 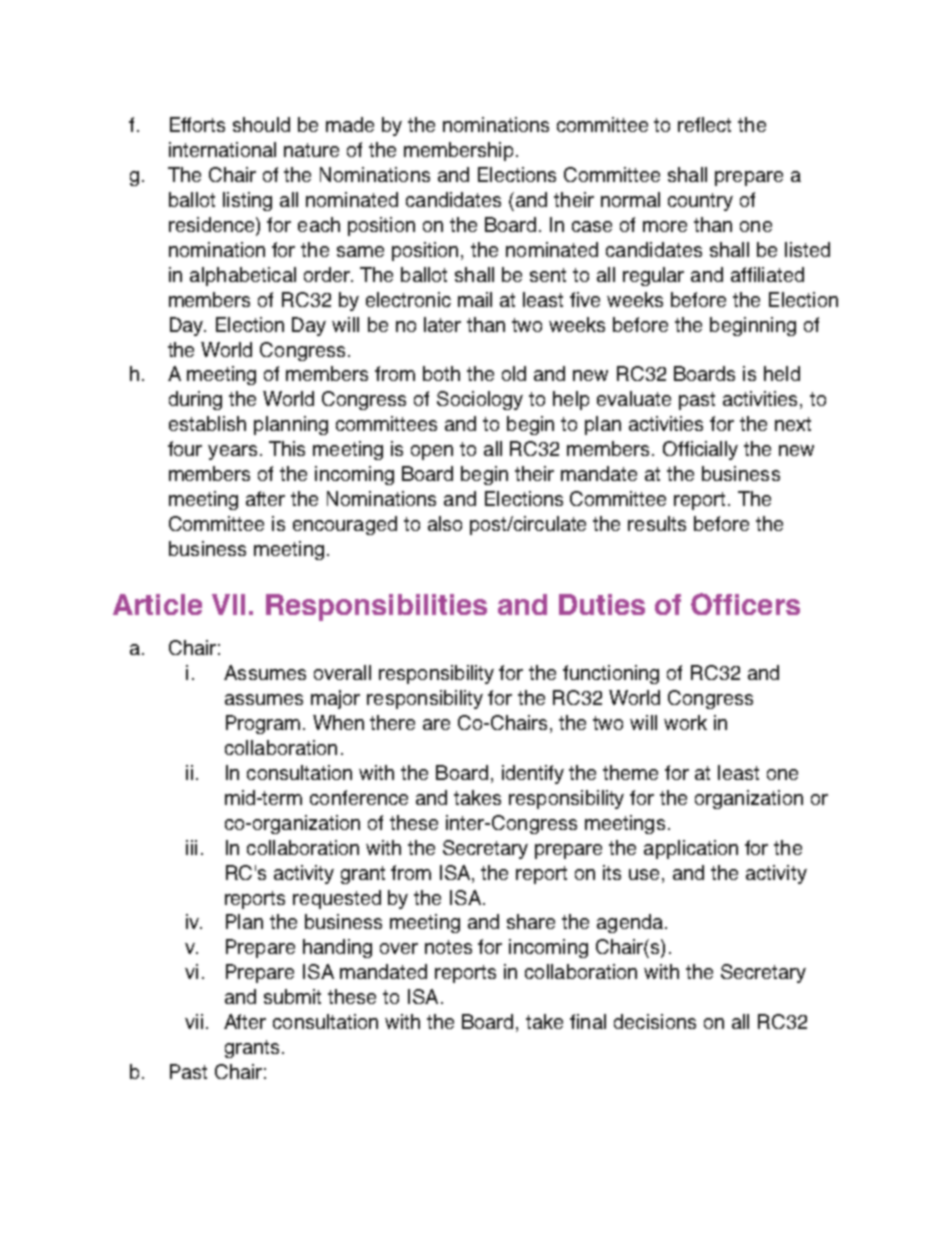 What do you see at coordinates (261, 124) in the screenshot?
I see `should` at bounding box center [261, 124].
